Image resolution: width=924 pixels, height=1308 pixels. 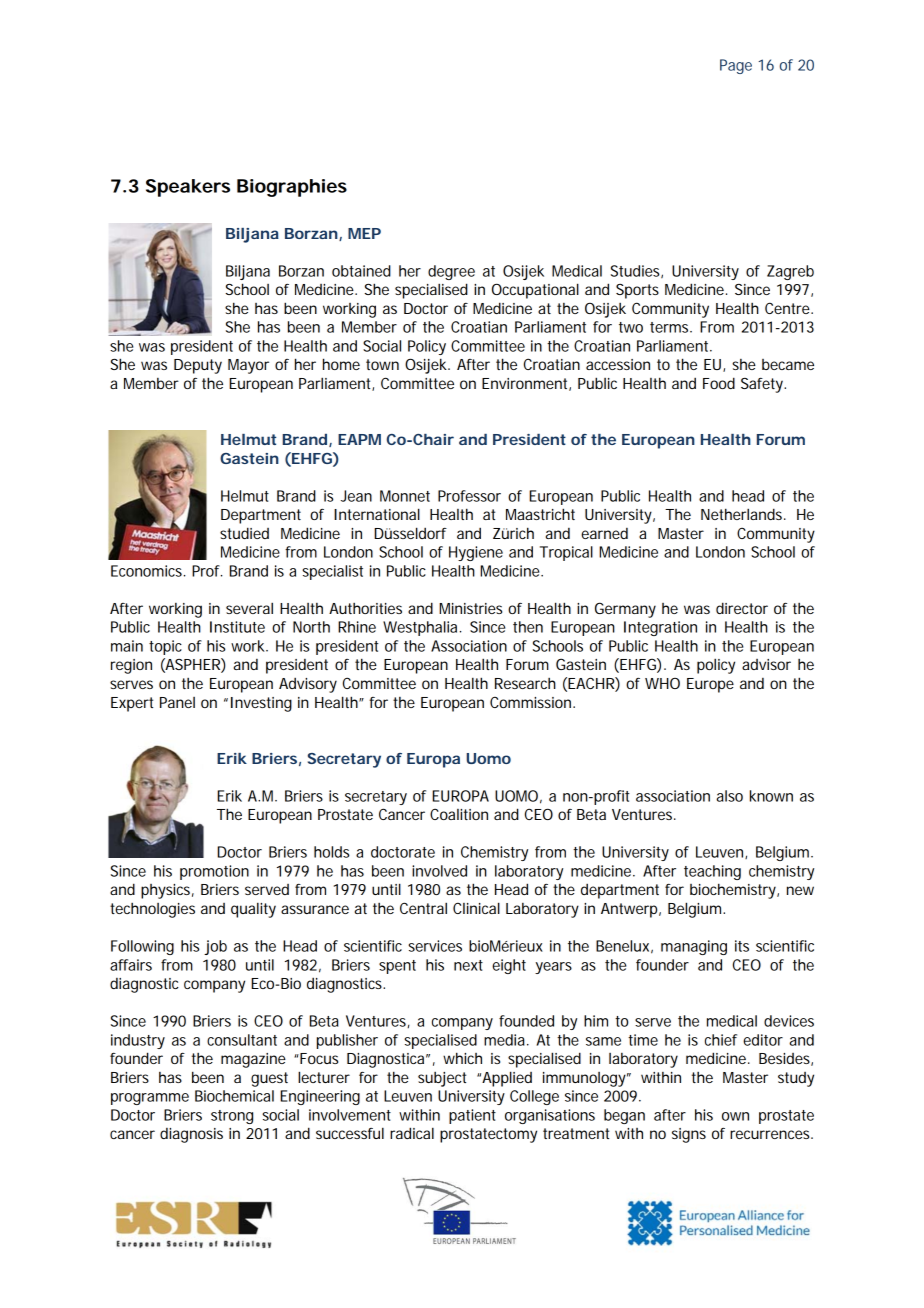 I want to click on MEP, so click(x=364, y=233).
